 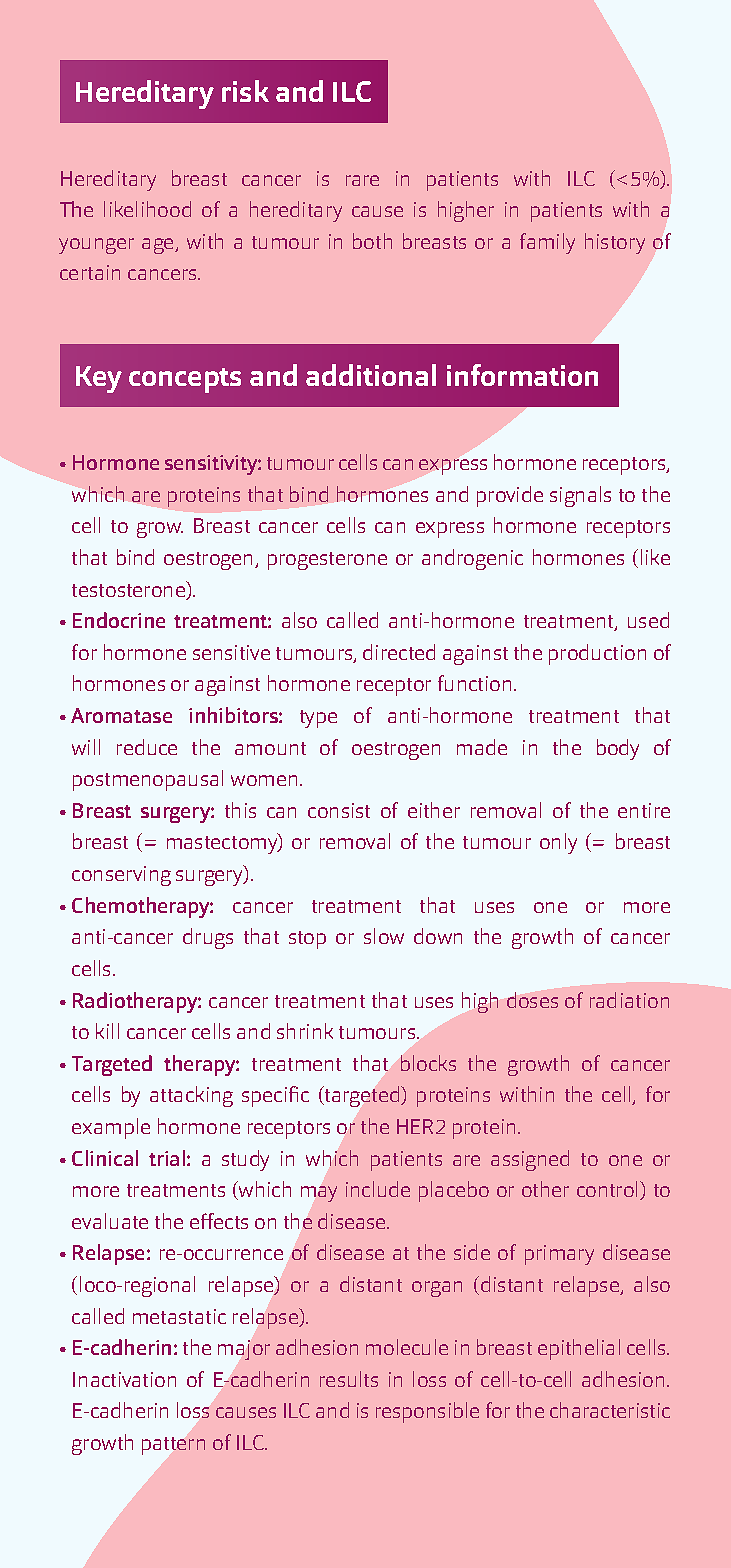 What do you see at coordinates (124, 1379) in the screenshot?
I see `Inactivation` at bounding box center [124, 1379].
